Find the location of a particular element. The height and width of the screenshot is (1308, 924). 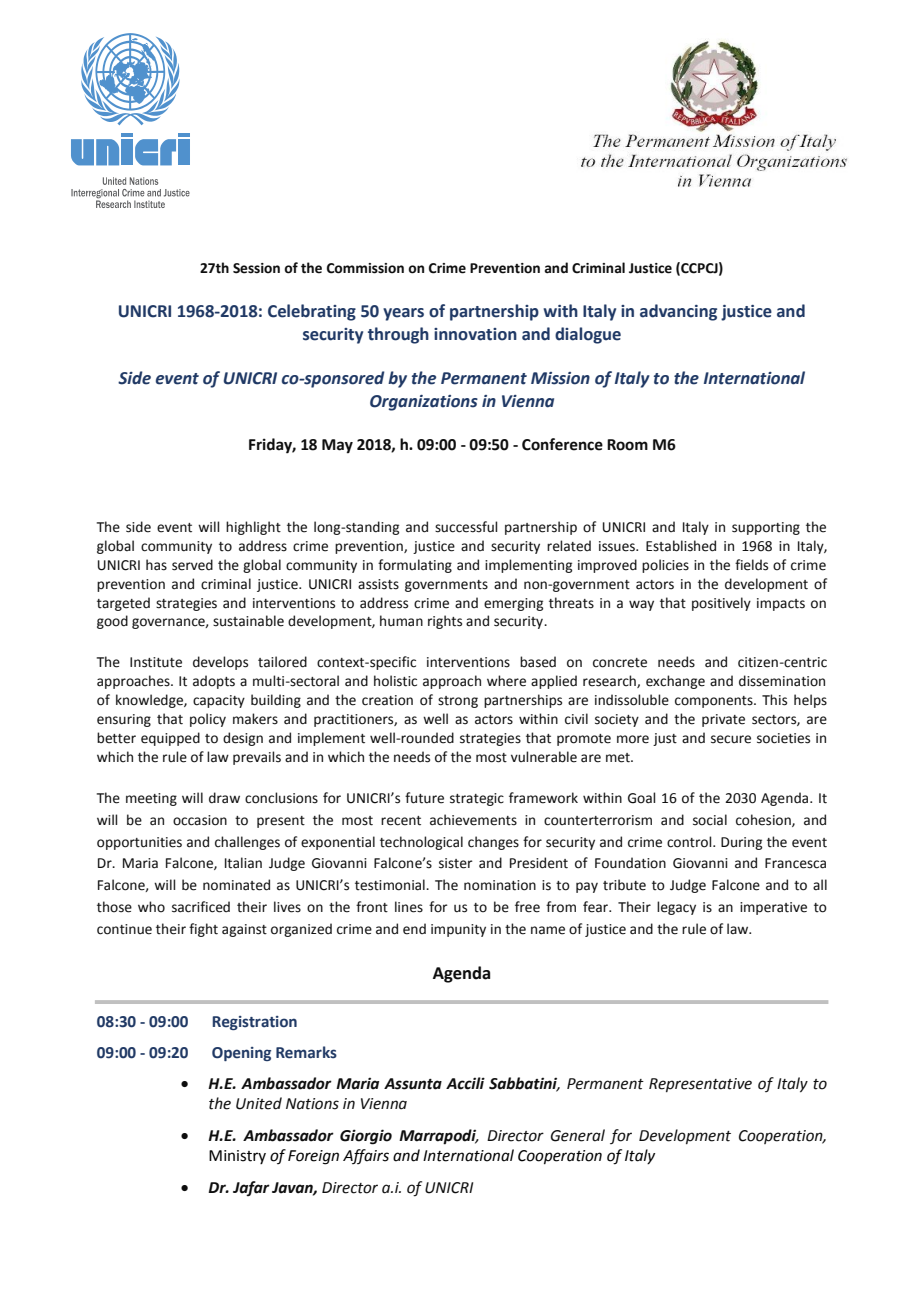

supporting is located at coordinates (766, 528).
